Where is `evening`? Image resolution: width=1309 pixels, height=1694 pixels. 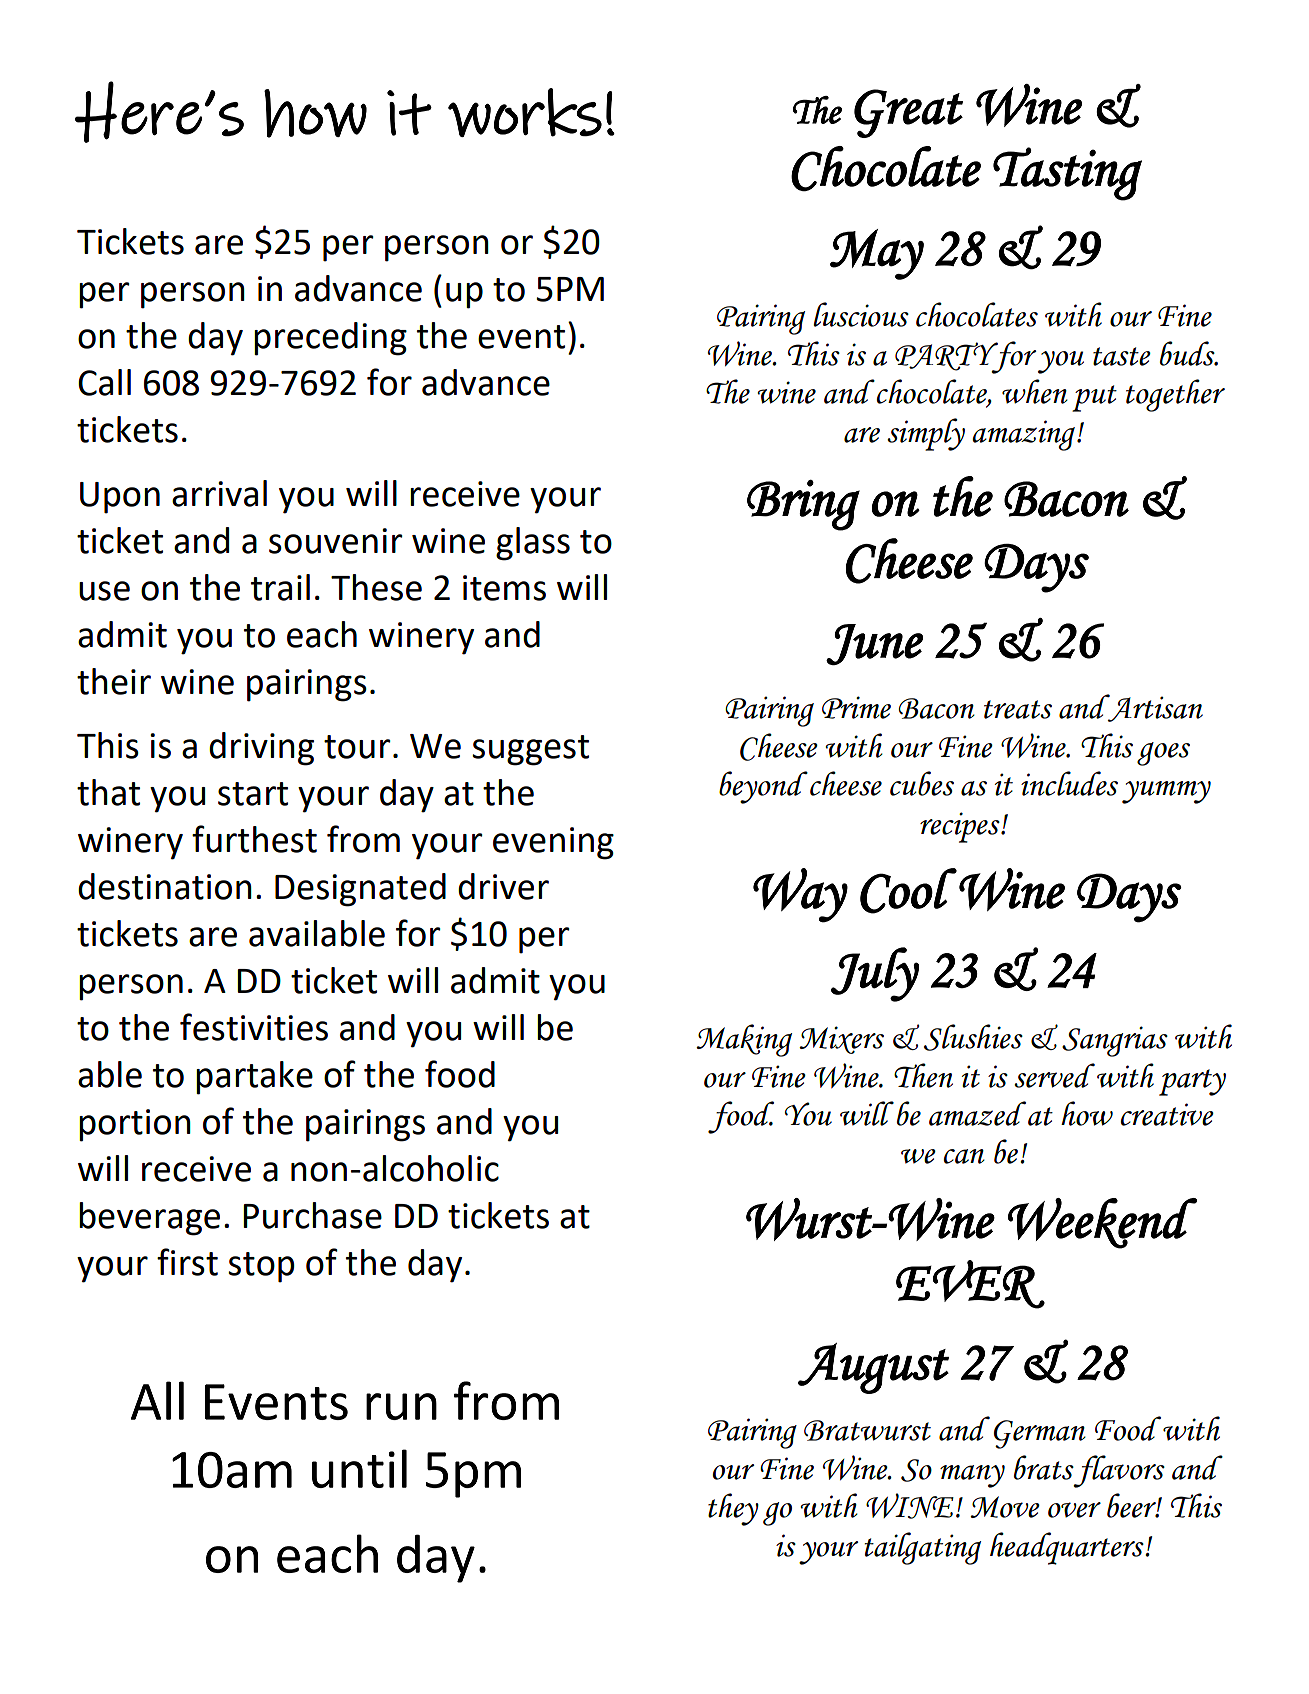 evening is located at coordinates (553, 843).
